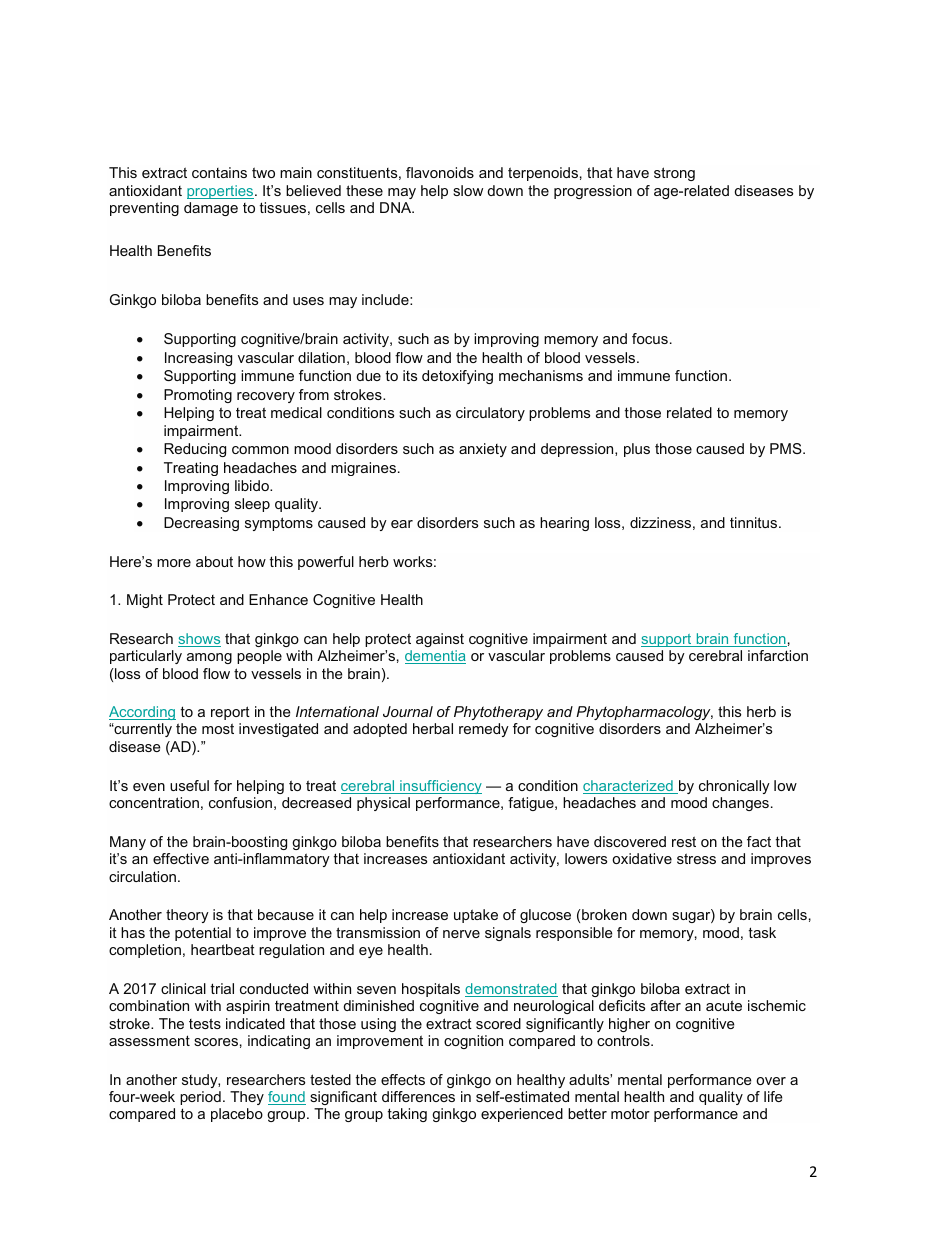 This document has width=952, height=1233. What do you see at coordinates (201, 524) in the document?
I see `Decreasing` at bounding box center [201, 524].
